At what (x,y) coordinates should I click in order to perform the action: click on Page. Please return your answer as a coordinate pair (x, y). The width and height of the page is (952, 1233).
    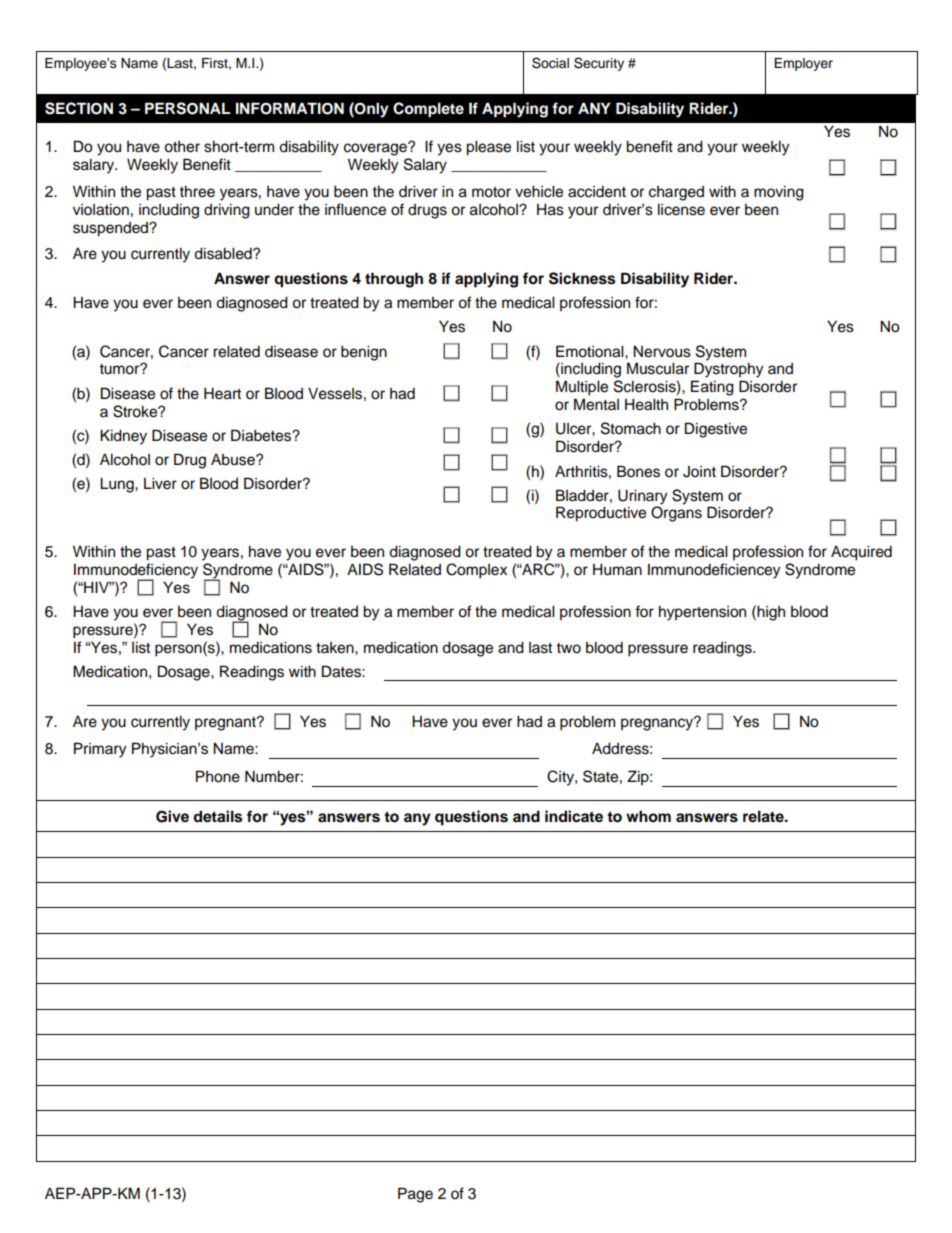
    Looking at the image, I should click on (415, 1195).
